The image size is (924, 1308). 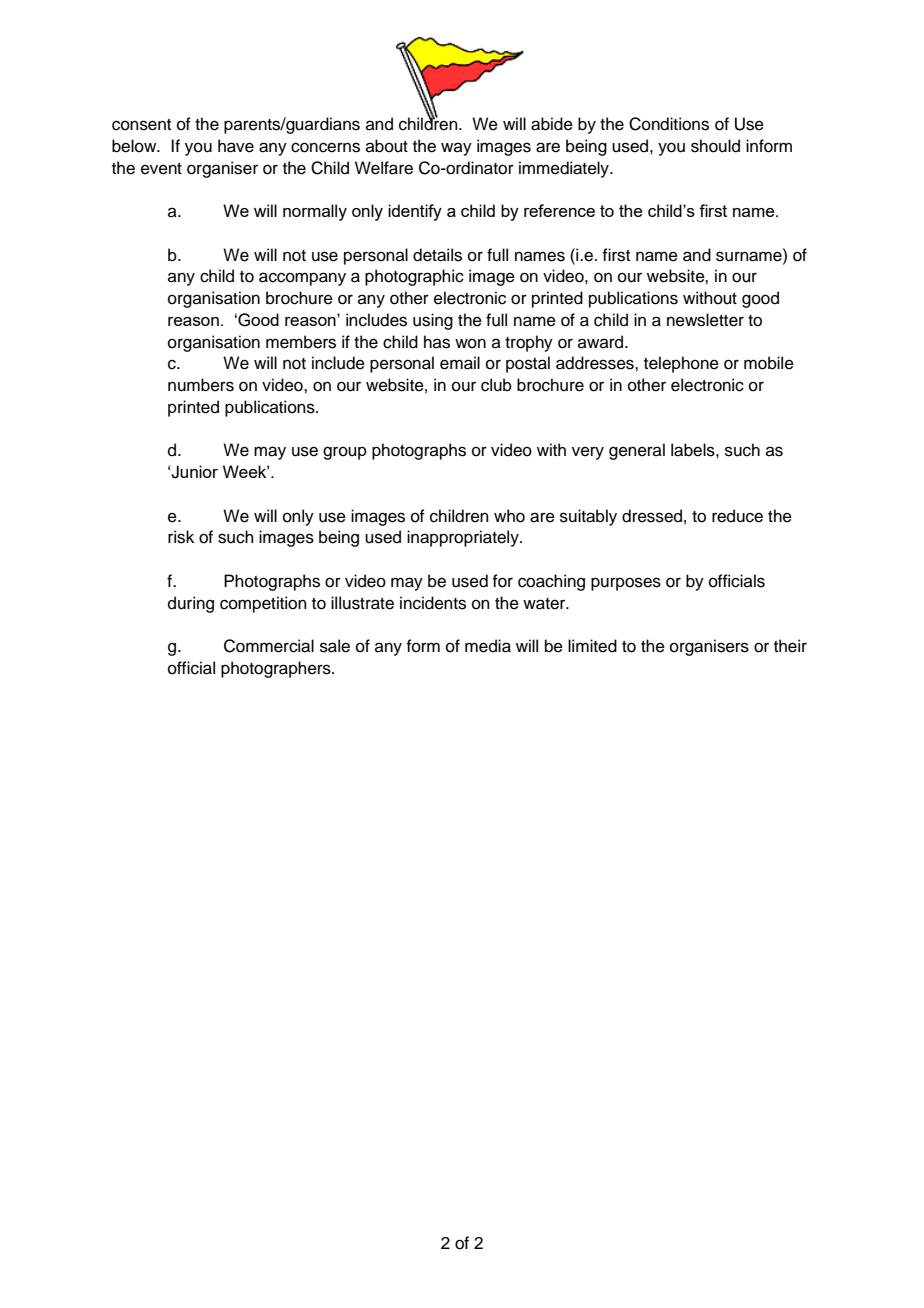 What do you see at coordinates (181, 537) in the page?
I see `risk` at bounding box center [181, 537].
